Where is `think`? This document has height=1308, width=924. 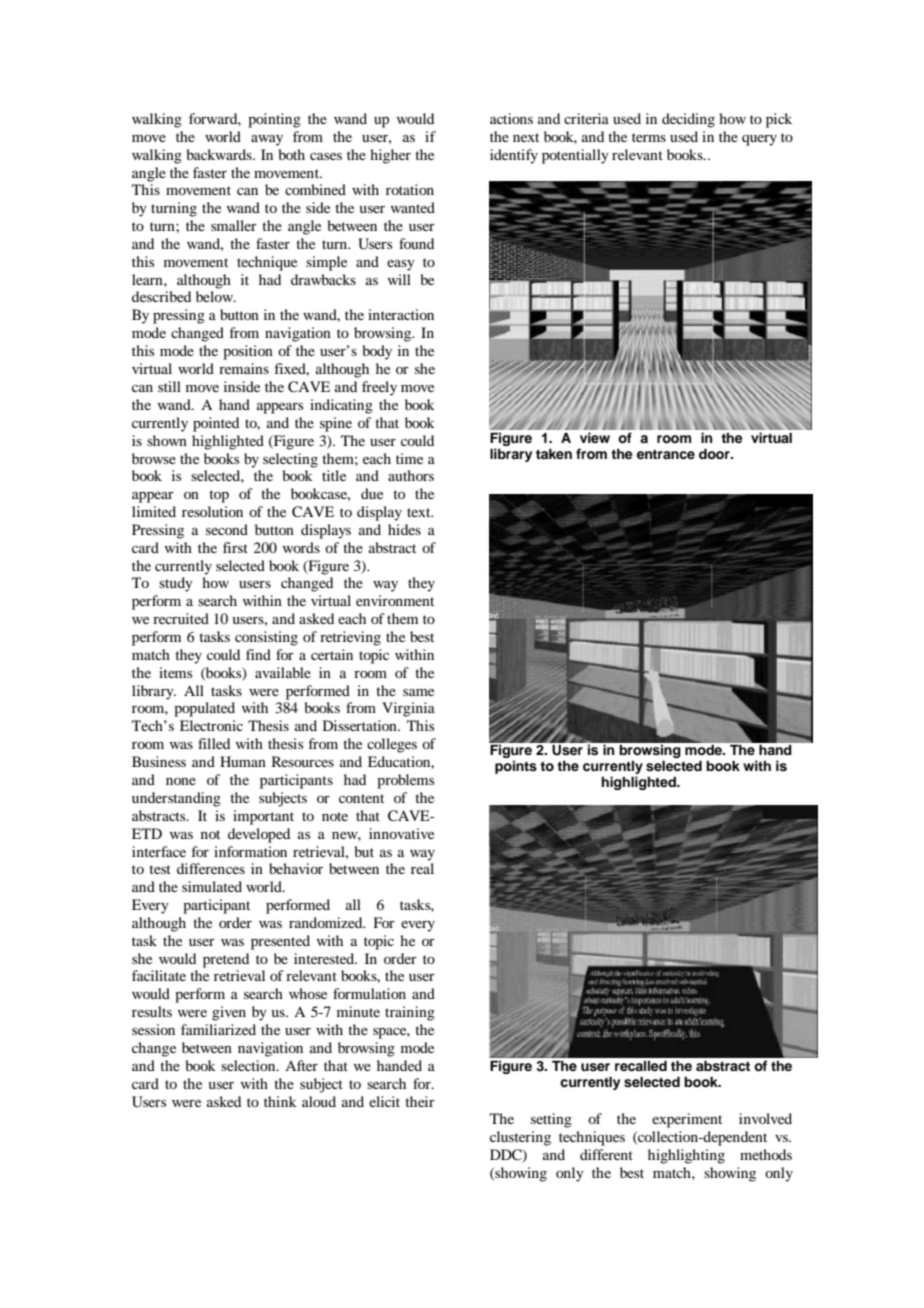
think is located at coordinates (280, 1101).
